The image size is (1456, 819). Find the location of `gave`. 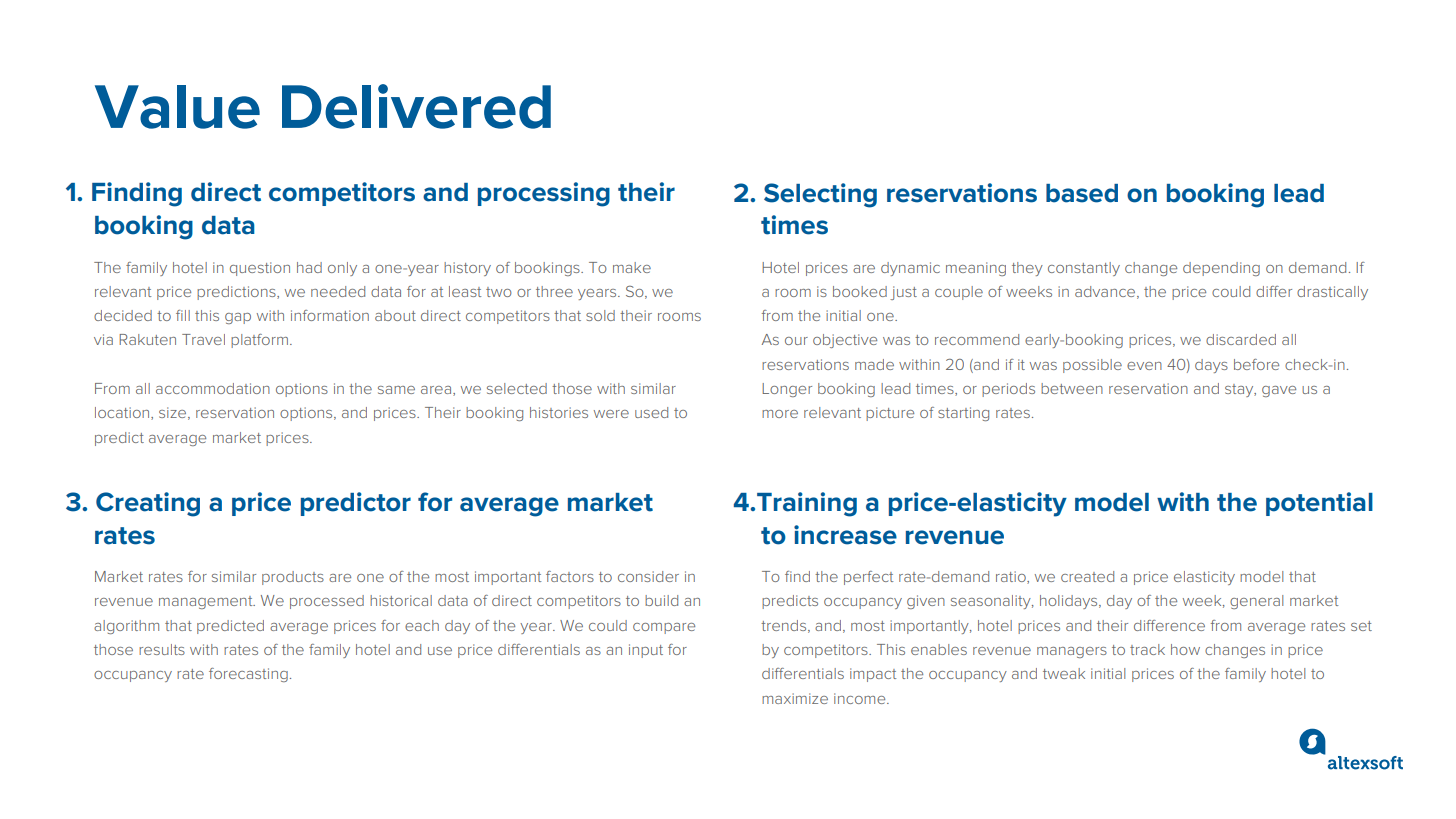

gave is located at coordinates (1279, 391).
